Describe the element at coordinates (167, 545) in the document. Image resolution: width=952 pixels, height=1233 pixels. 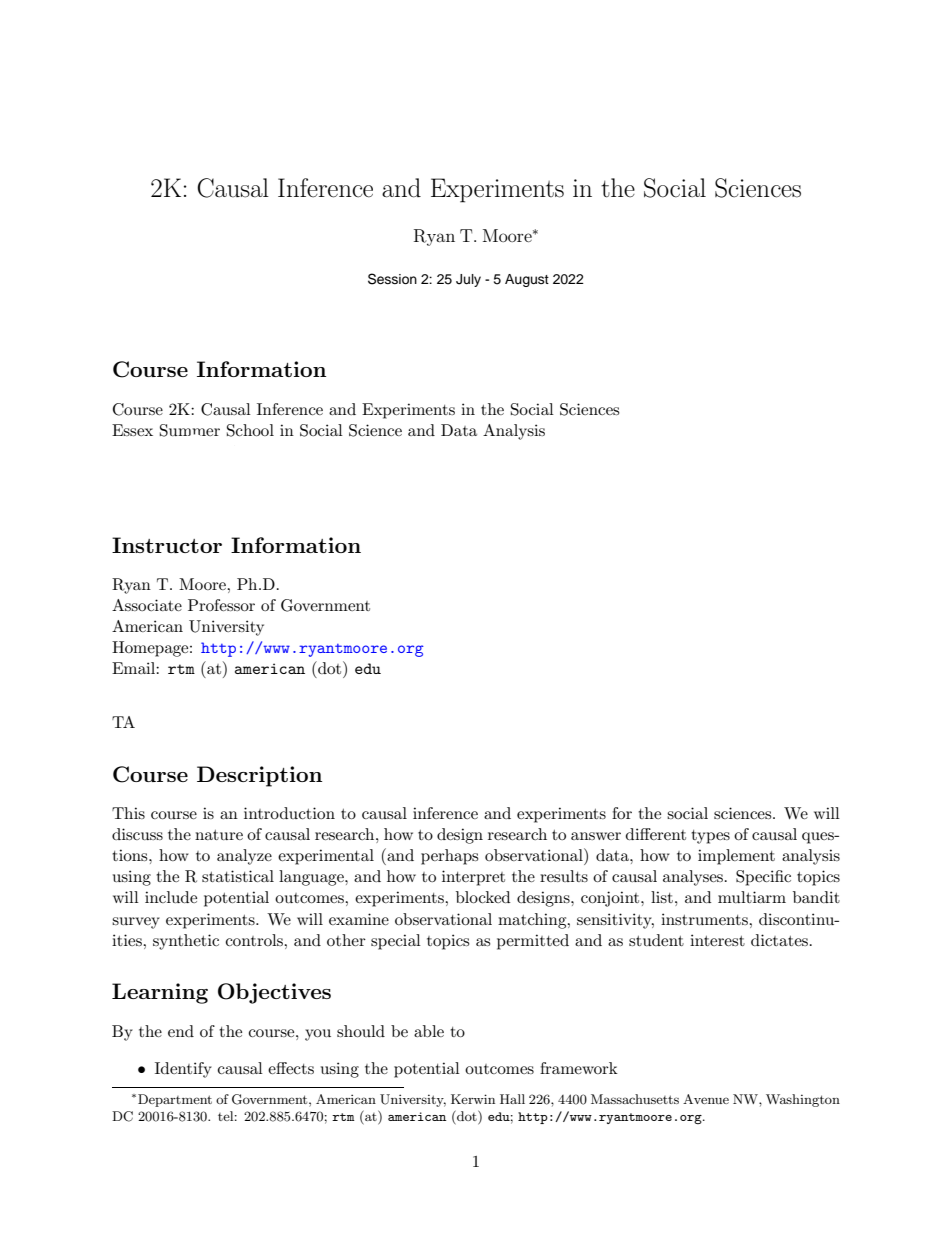
I see `Instructor` at that location.
